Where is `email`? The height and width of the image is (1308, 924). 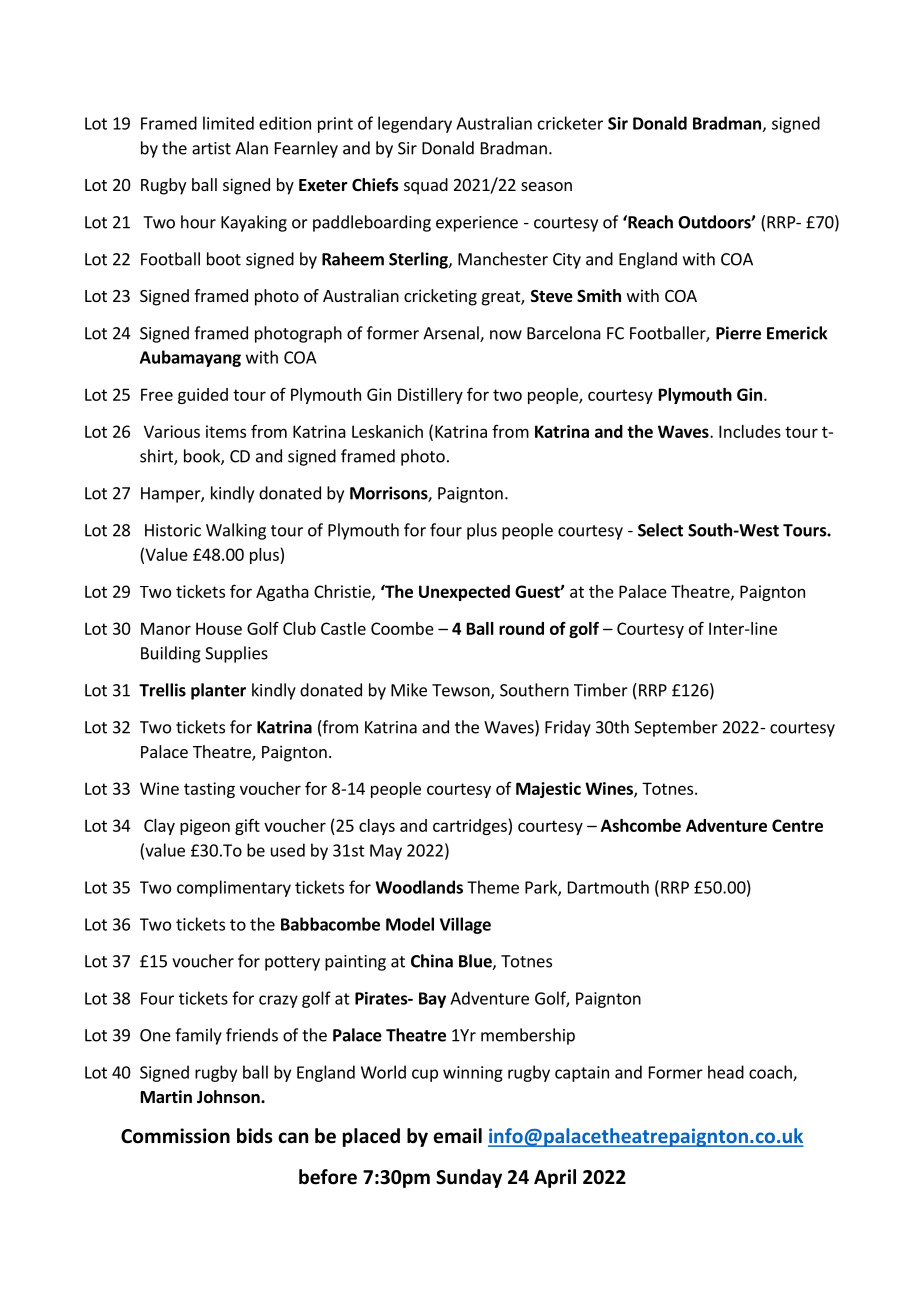
email is located at coordinates (458, 1136).
